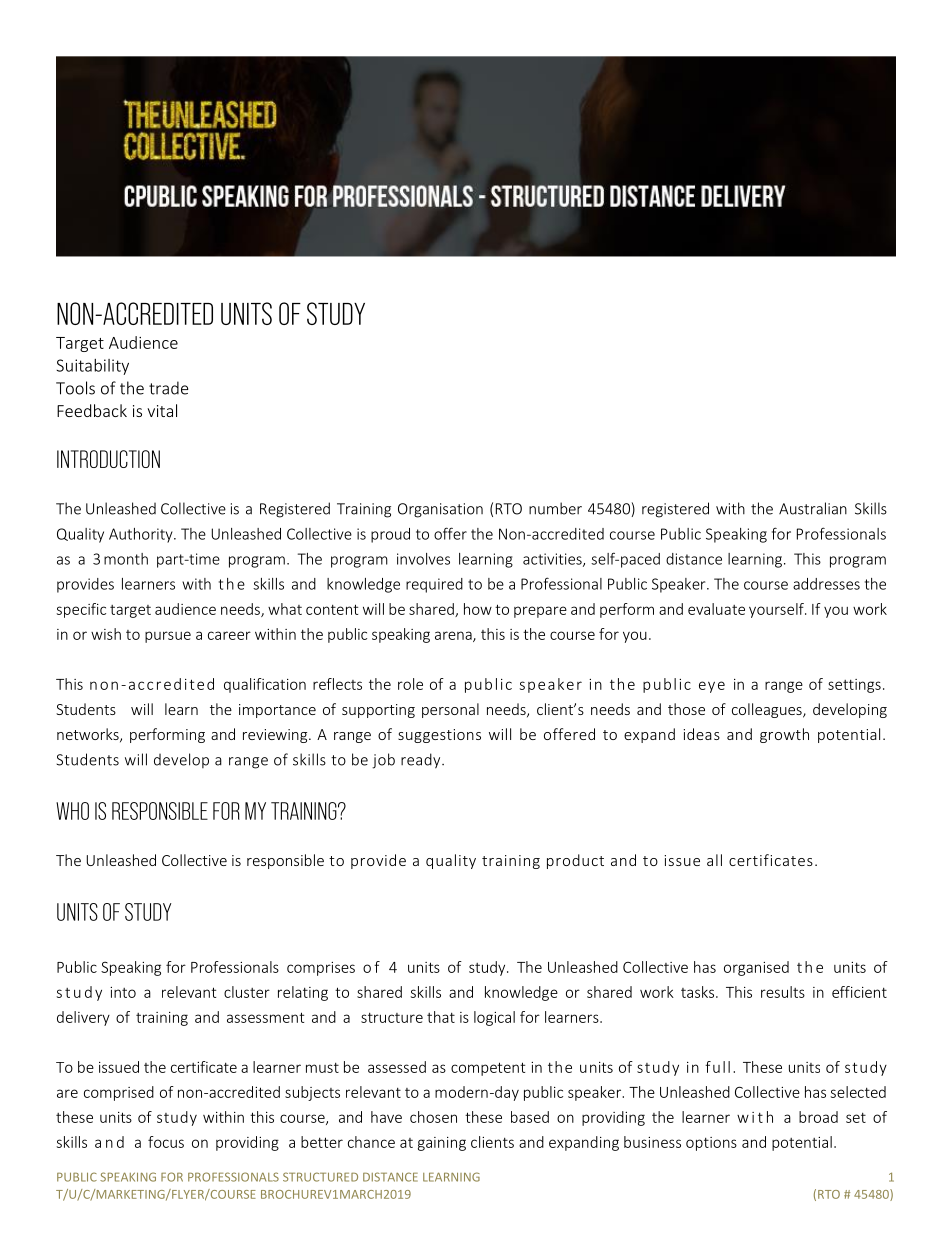 The width and height of the screenshot is (952, 1233). Describe the element at coordinates (784, 735) in the screenshot. I see `growth` at that location.
